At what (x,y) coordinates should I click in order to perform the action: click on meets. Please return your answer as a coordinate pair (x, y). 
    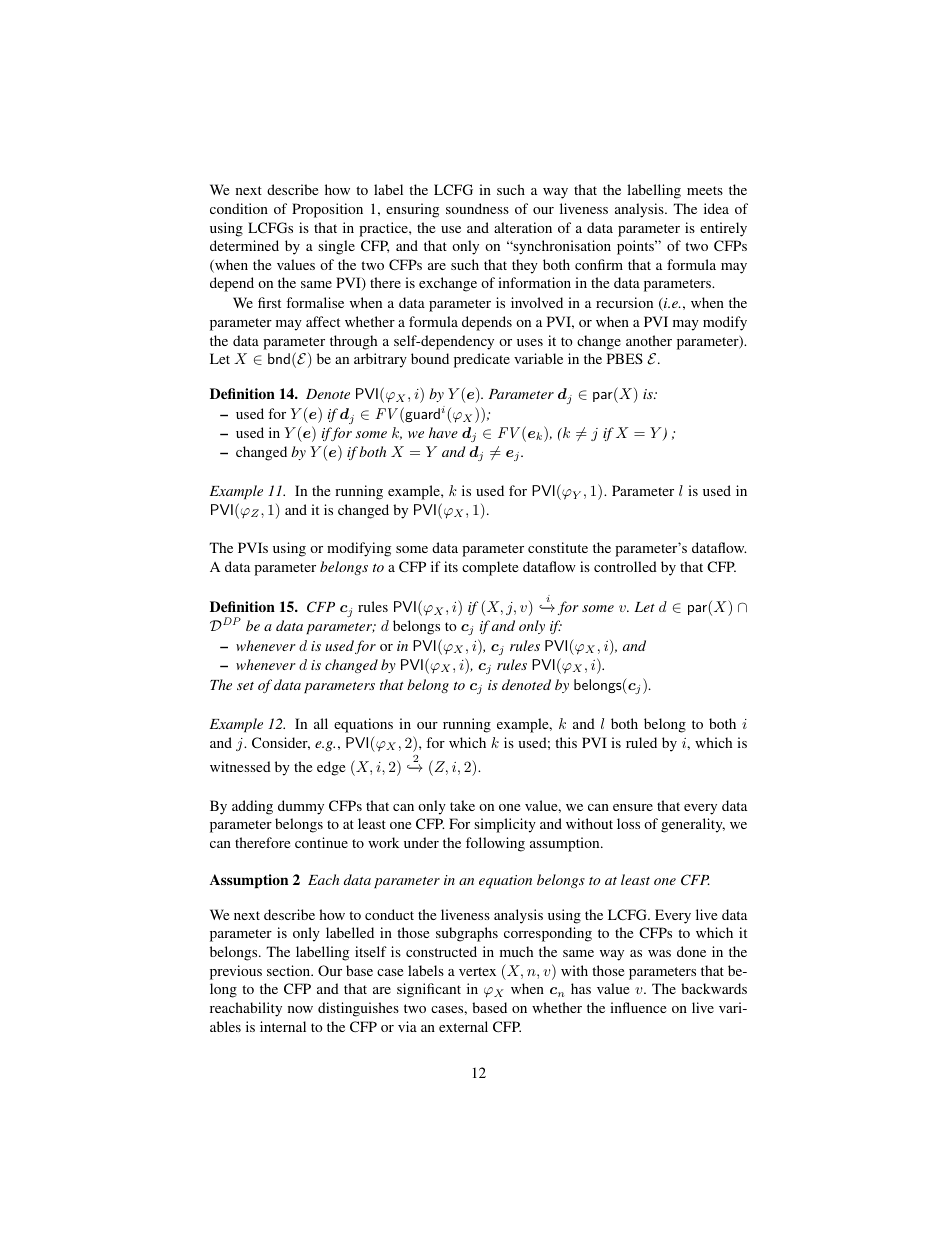
    Looking at the image, I should click on (705, 190).
